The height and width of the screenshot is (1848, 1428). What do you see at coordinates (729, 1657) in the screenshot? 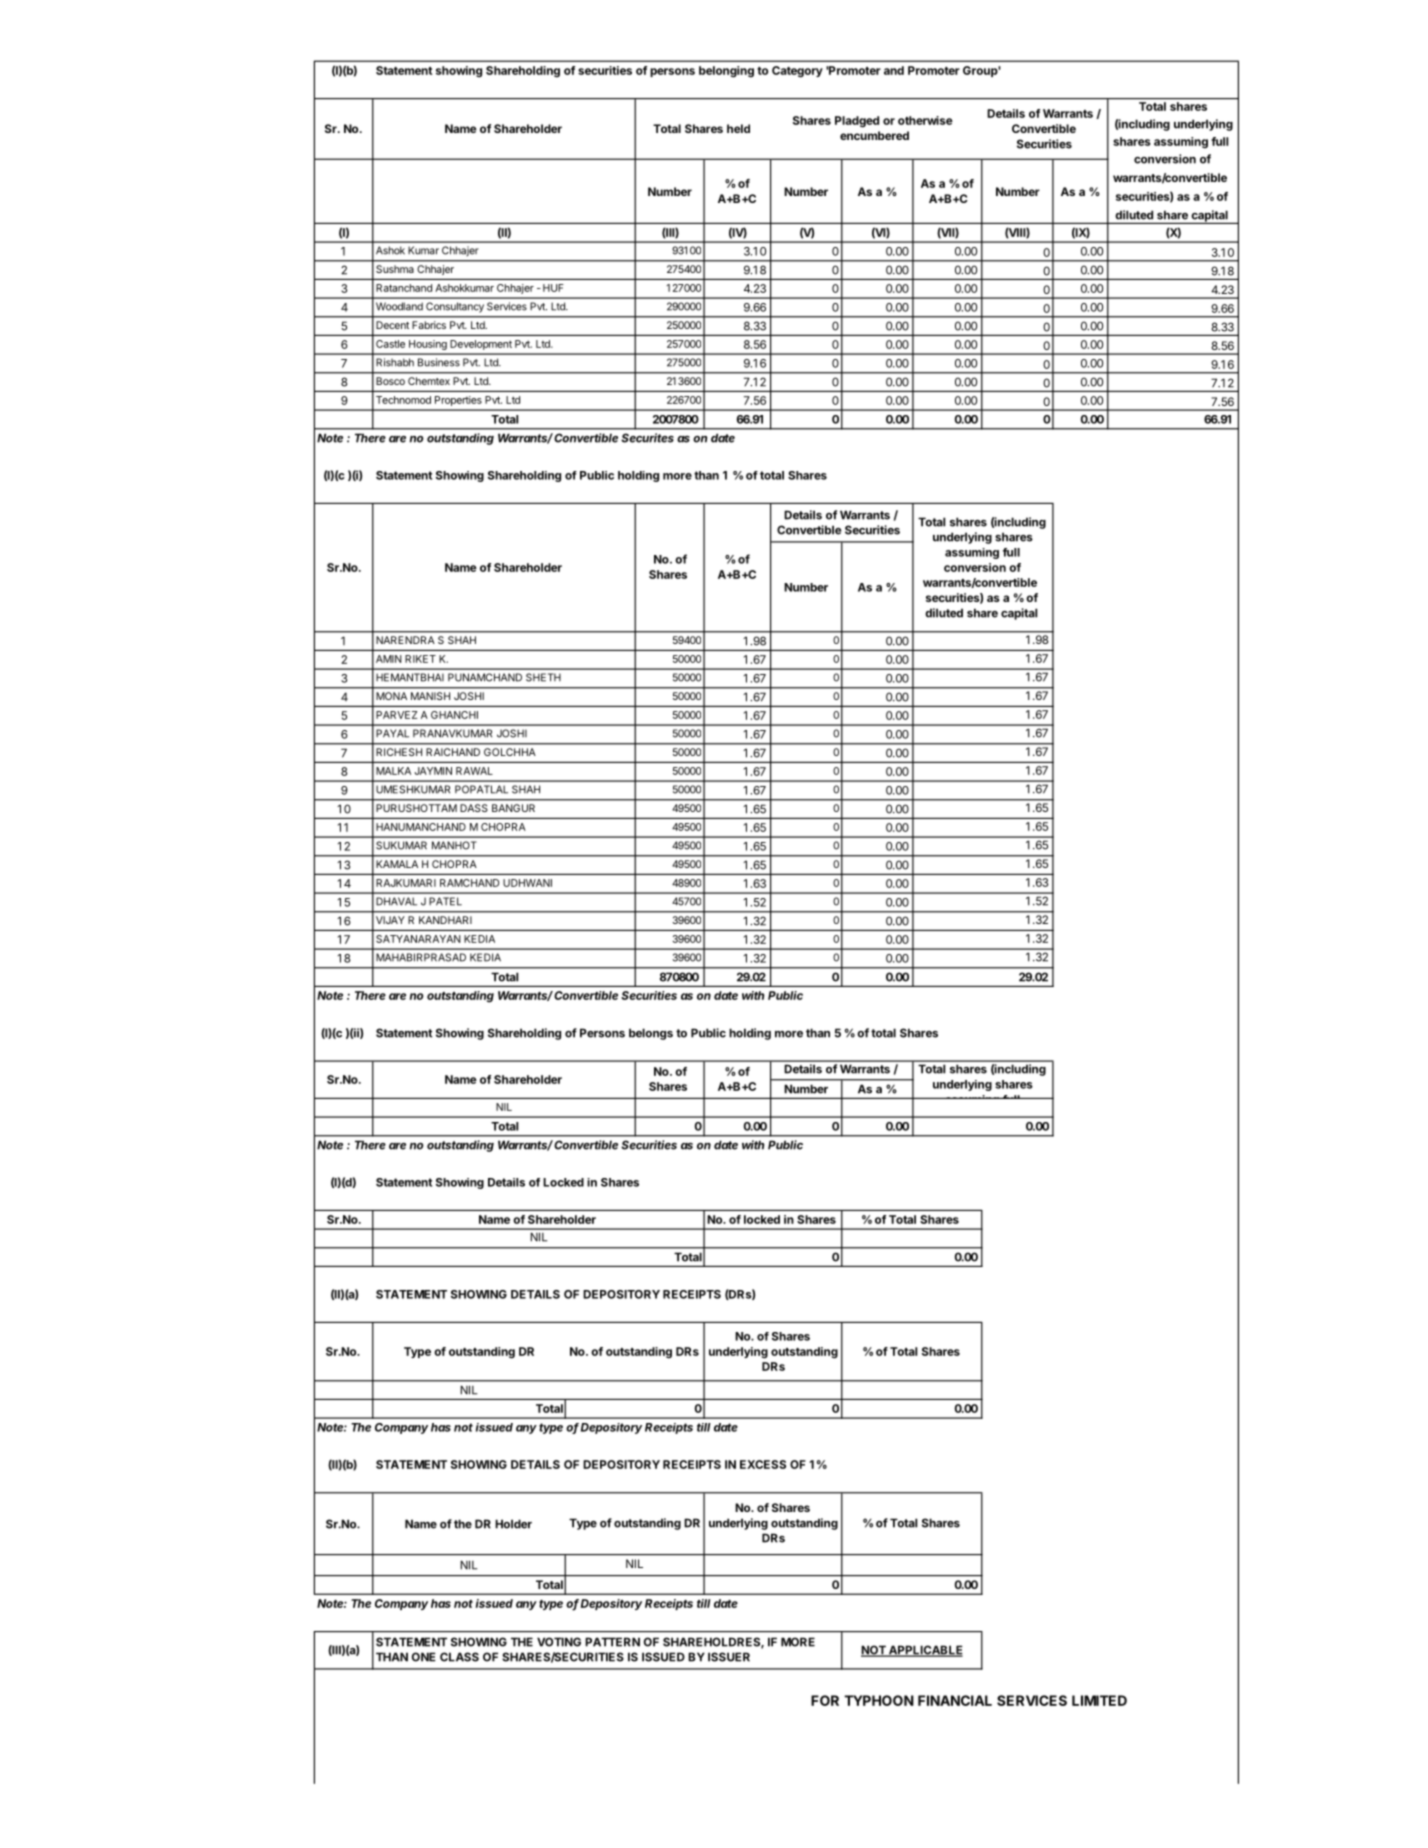
I see `ISSUER` at bounding box center [729, 1657].
